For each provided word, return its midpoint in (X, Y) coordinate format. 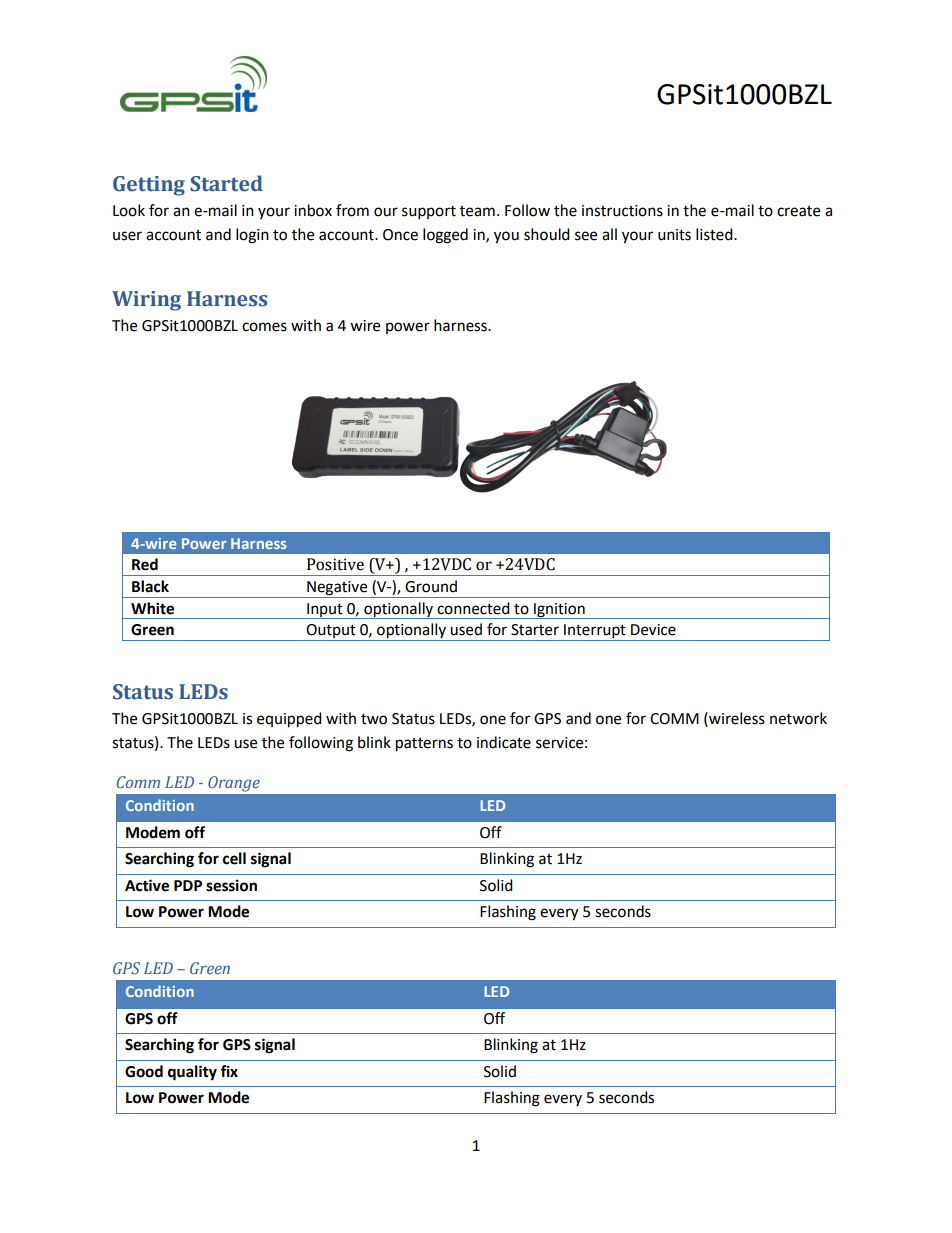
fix (229, 1071)
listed (715, 234)
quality (192, 1073)
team (477, 211)
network (798, 718)
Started (226, 183)
